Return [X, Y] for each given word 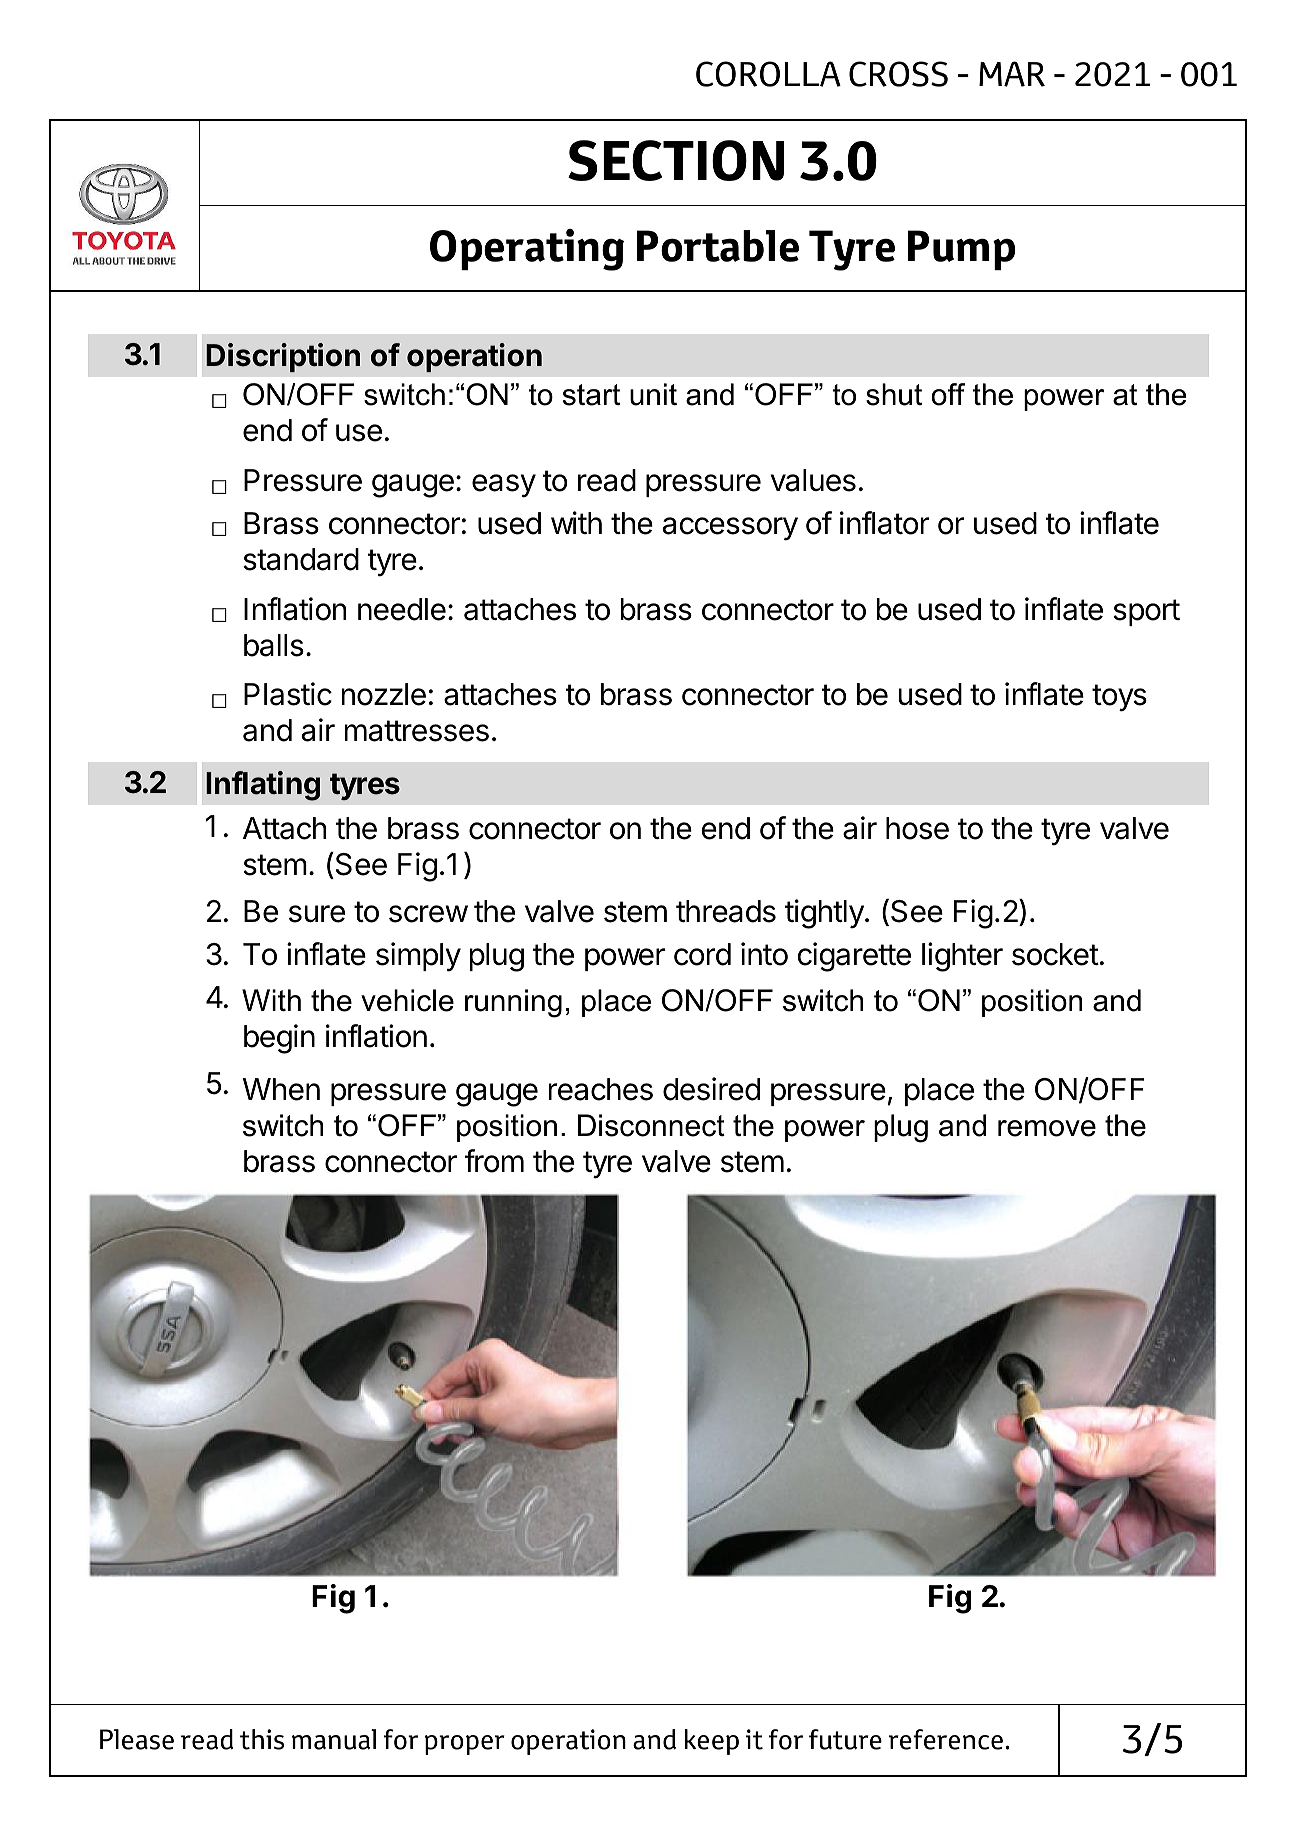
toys [1119, 698]
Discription [283, 357]
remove [1047, 1128]
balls [274, 645]
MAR [1012, 74]
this [262, 1739]
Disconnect [651, 1125]
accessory [730, 529]
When [281, 1089]
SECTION [676, 160]
